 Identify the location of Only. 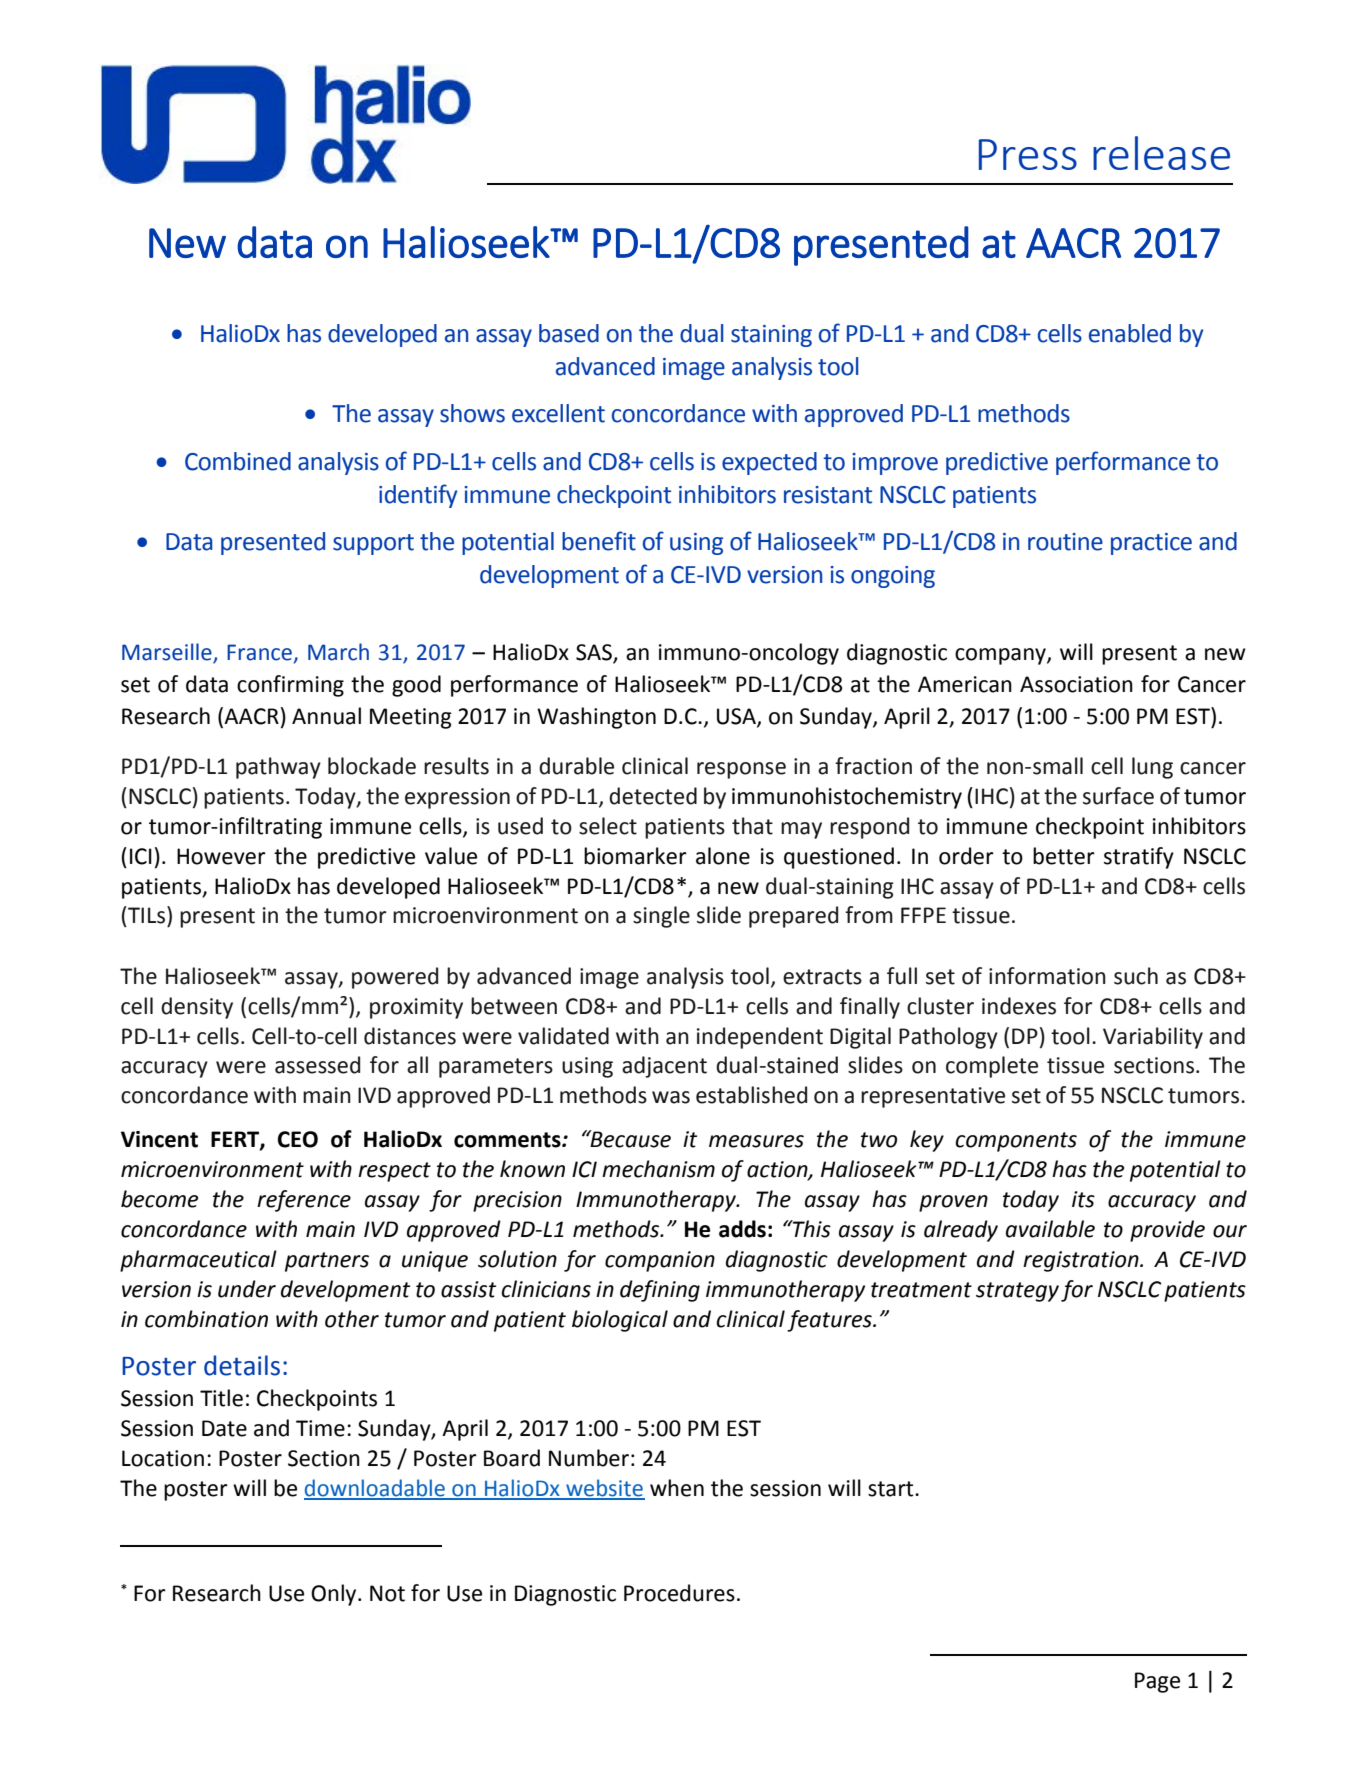
(335, 1595).
